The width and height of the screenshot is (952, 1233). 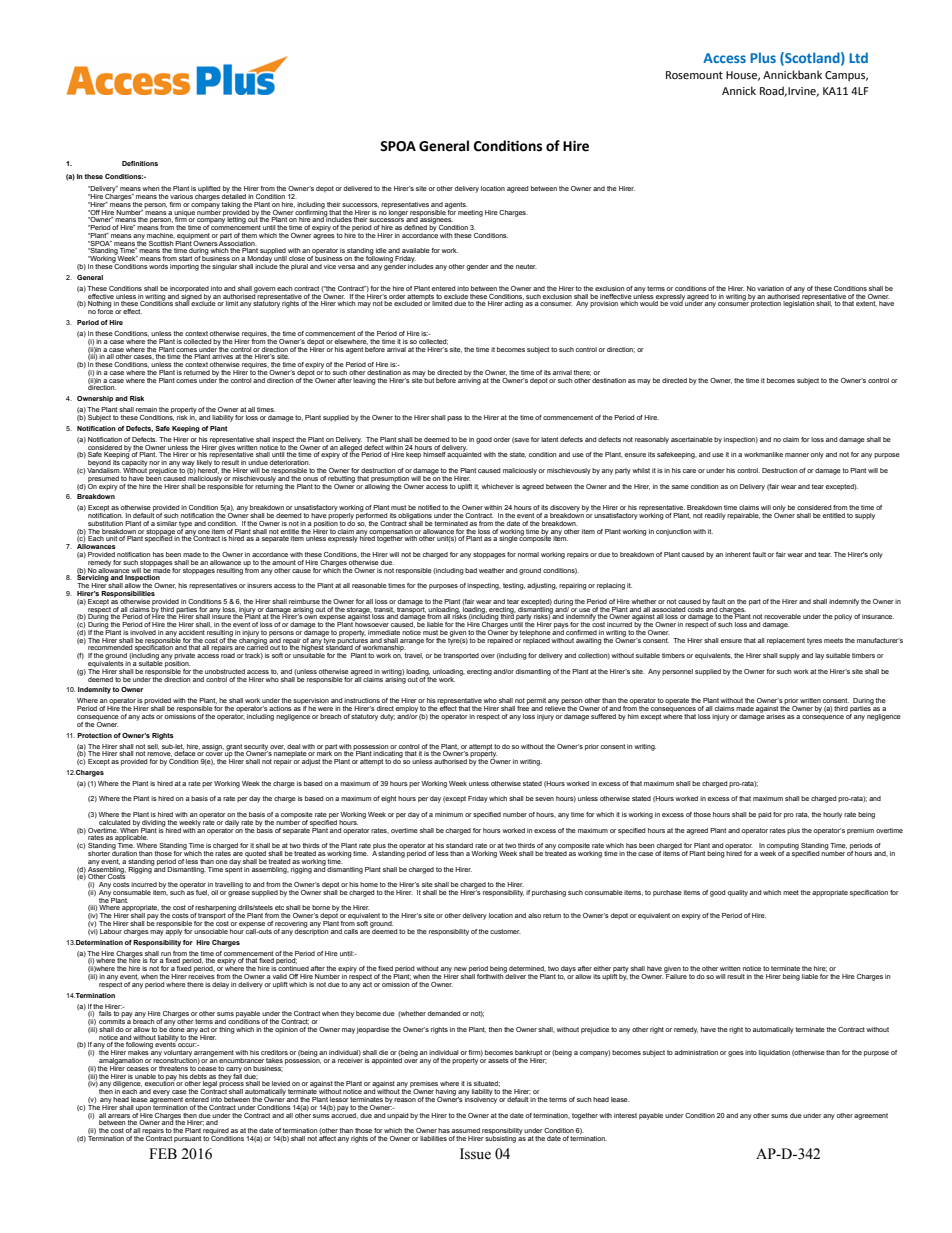 I want to click on liquidation, so click(x=774, y=1053).
